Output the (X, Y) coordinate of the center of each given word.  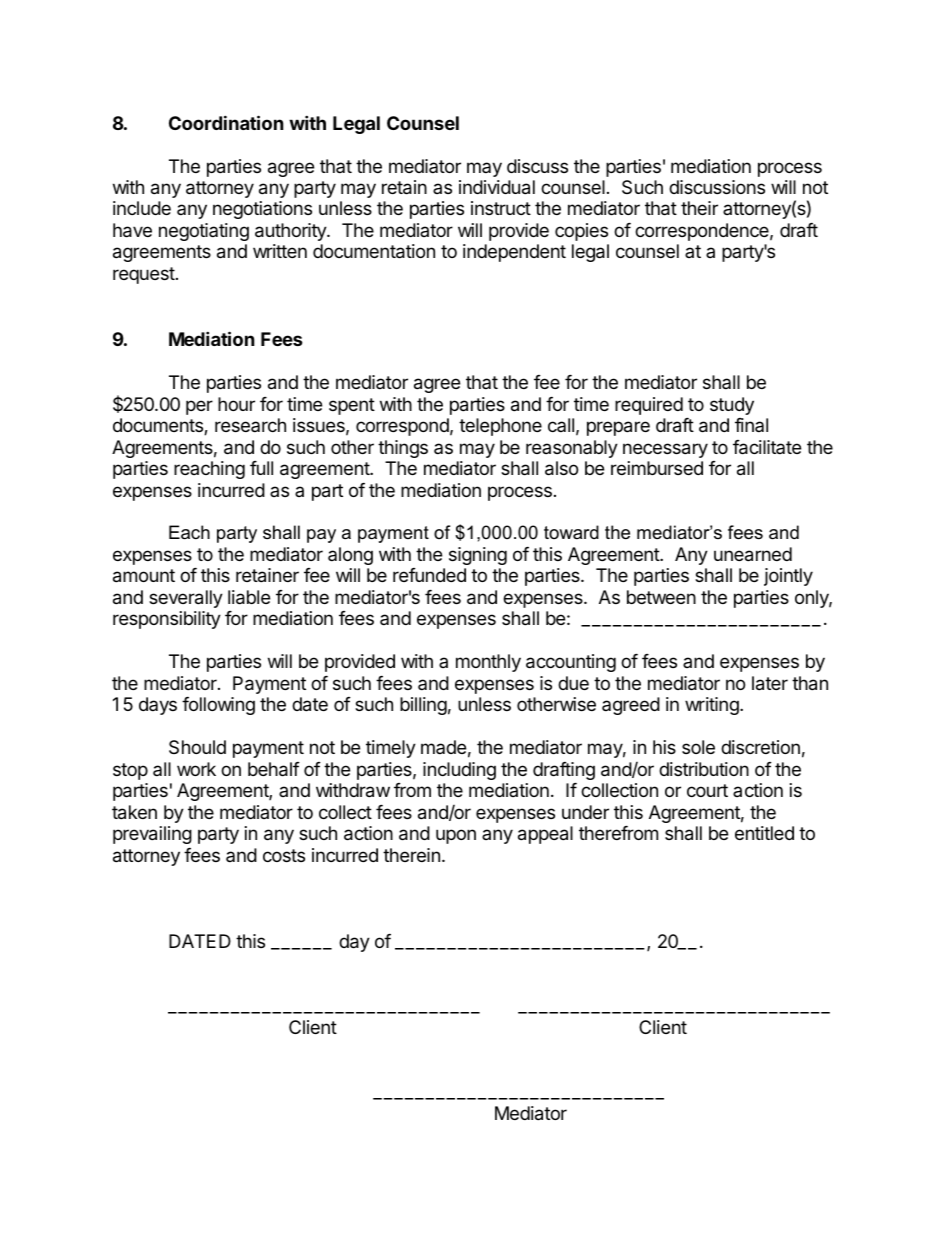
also (561, 468)
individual (497, 187)
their (699, 208)
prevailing (152, 835)
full (261, 468)
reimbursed (657, 468)
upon (456, 836)
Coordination (226, 122)
